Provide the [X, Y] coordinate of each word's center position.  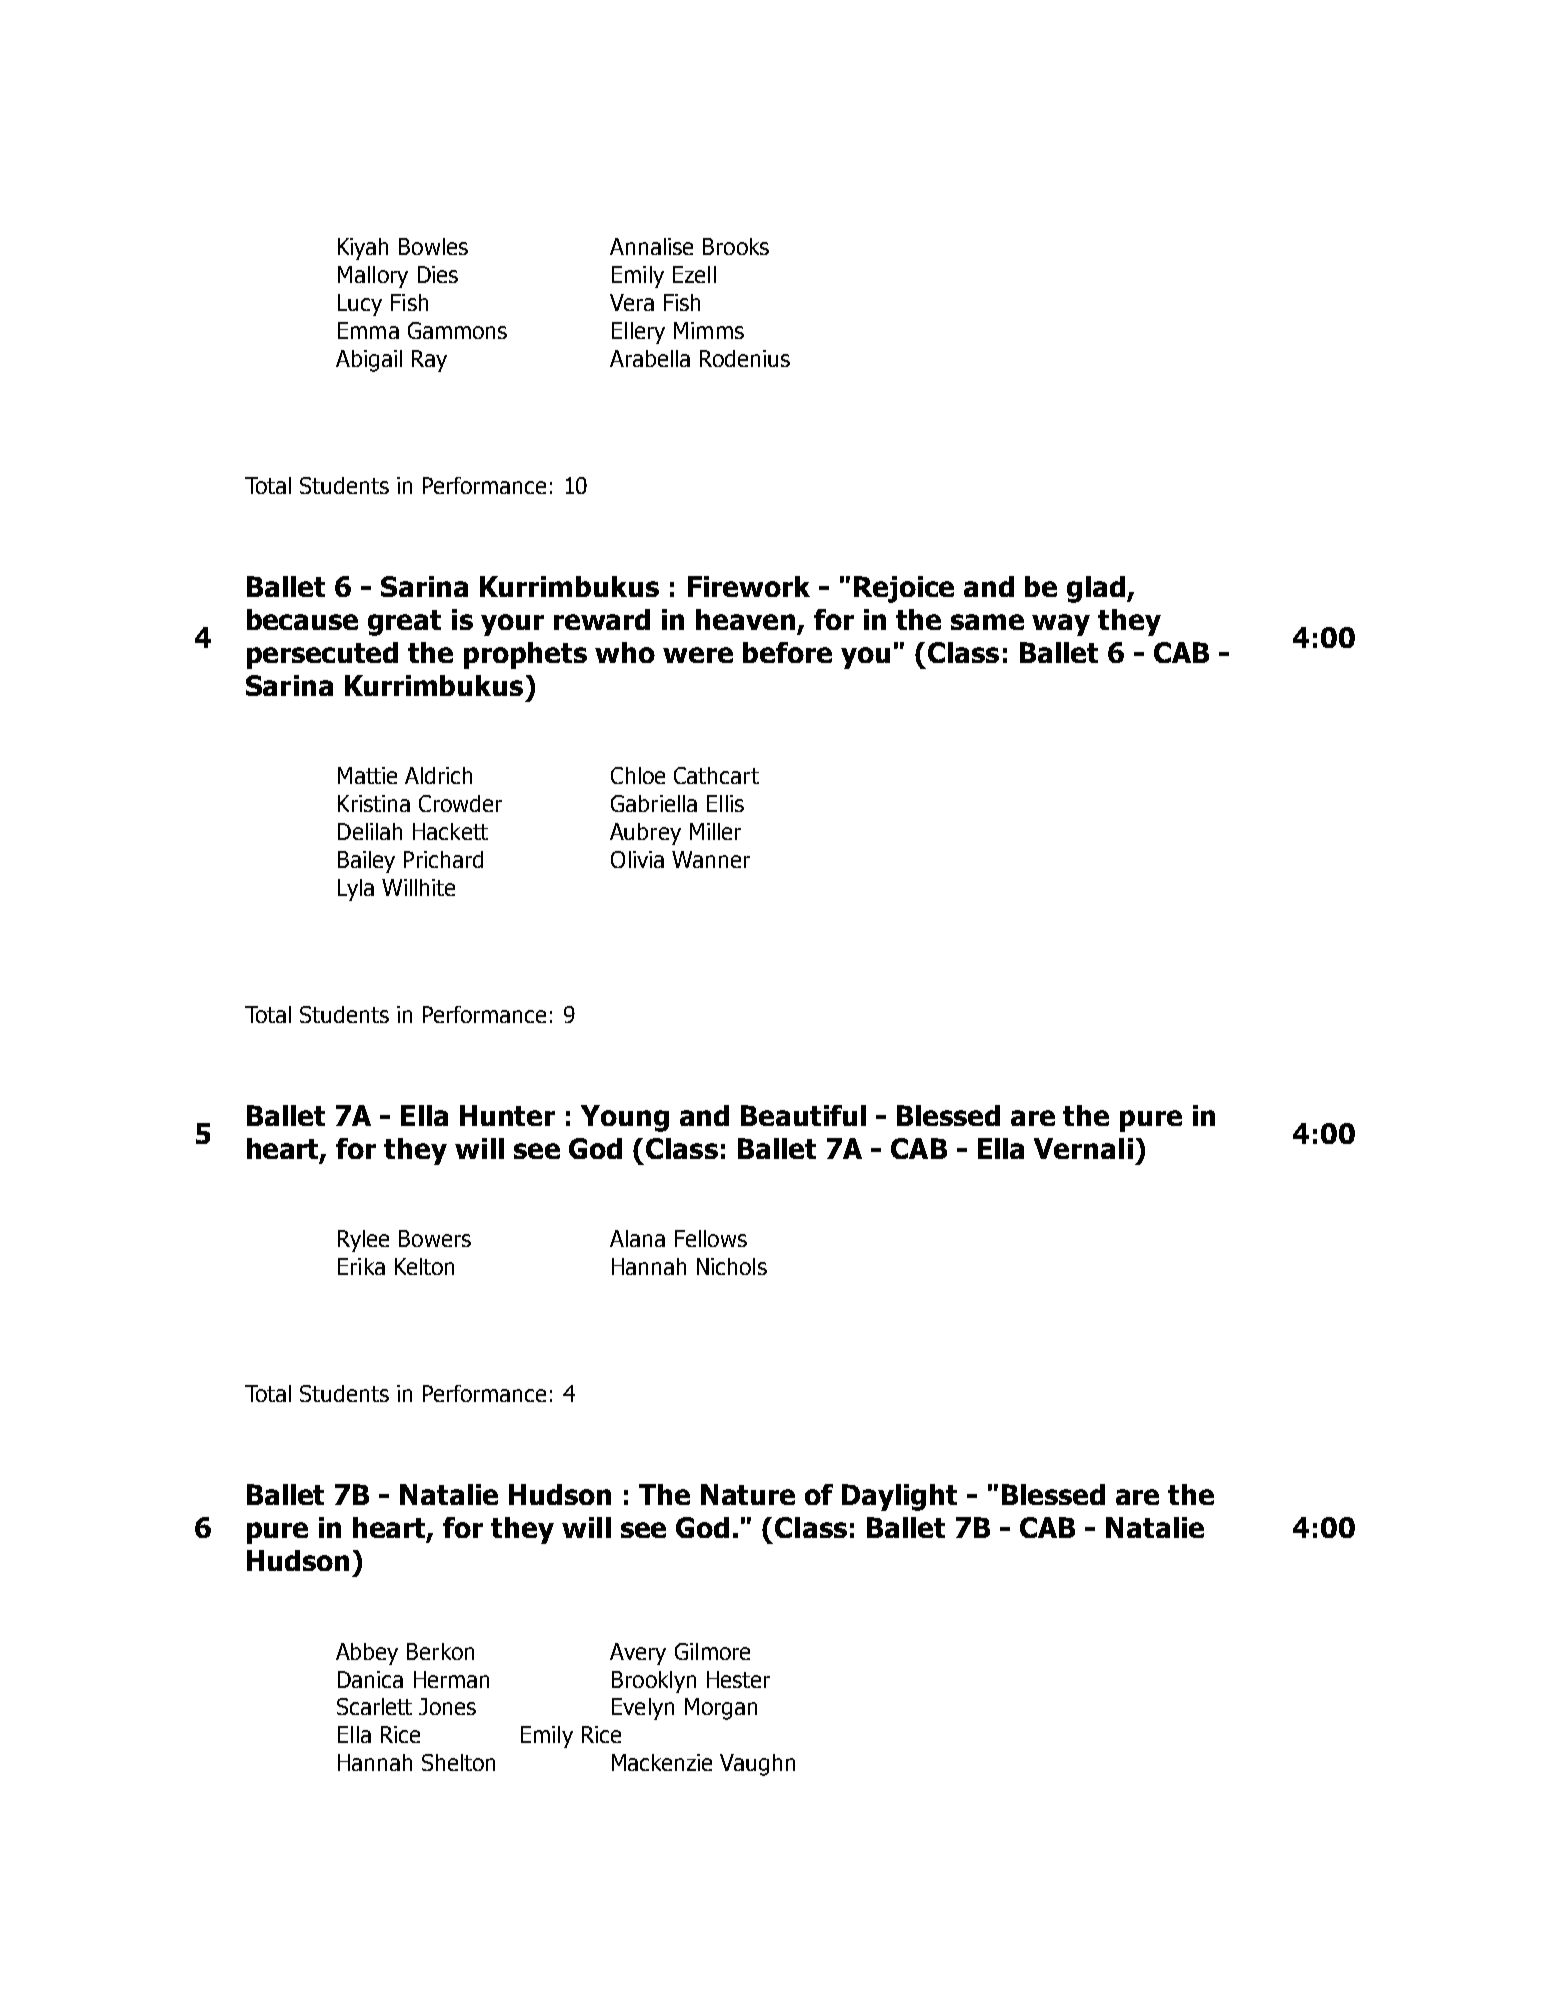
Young [625, 1118]
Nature [748, 1494]
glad [1097, 589]
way [1061, 625]
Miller [715, 831]
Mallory [373, 277]
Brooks [736, 246]
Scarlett [374, 1706]
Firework [749, 586]
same [987, 622]
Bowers [435, 1238]
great [404, 623]
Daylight [899, 1497]
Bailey [366, 862]
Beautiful [803, 1115]
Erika [361, 1266]
